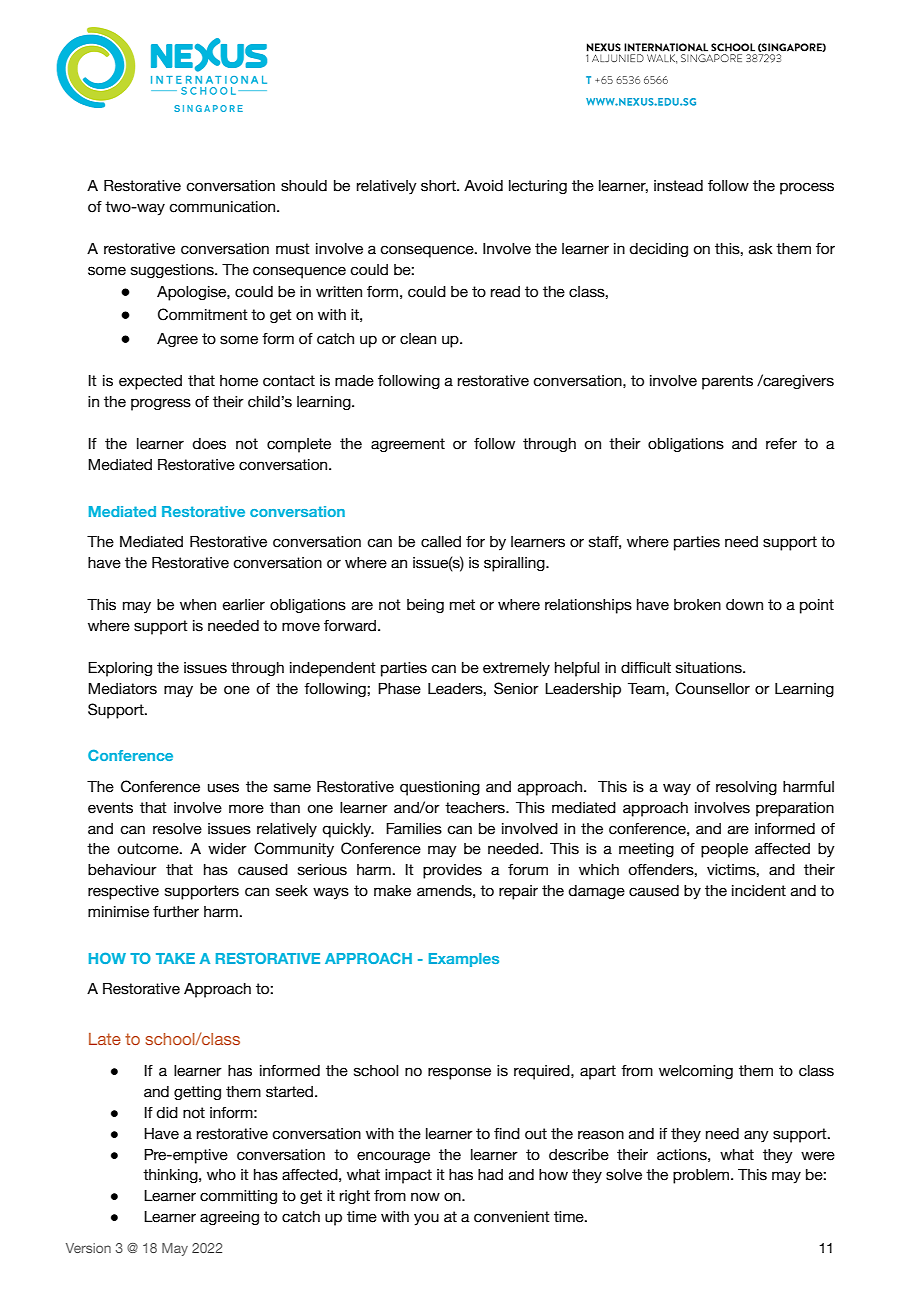 Image resolution: width=924 pixels, height=1307 pixels. I want to click on ask, so click(761, 249).
